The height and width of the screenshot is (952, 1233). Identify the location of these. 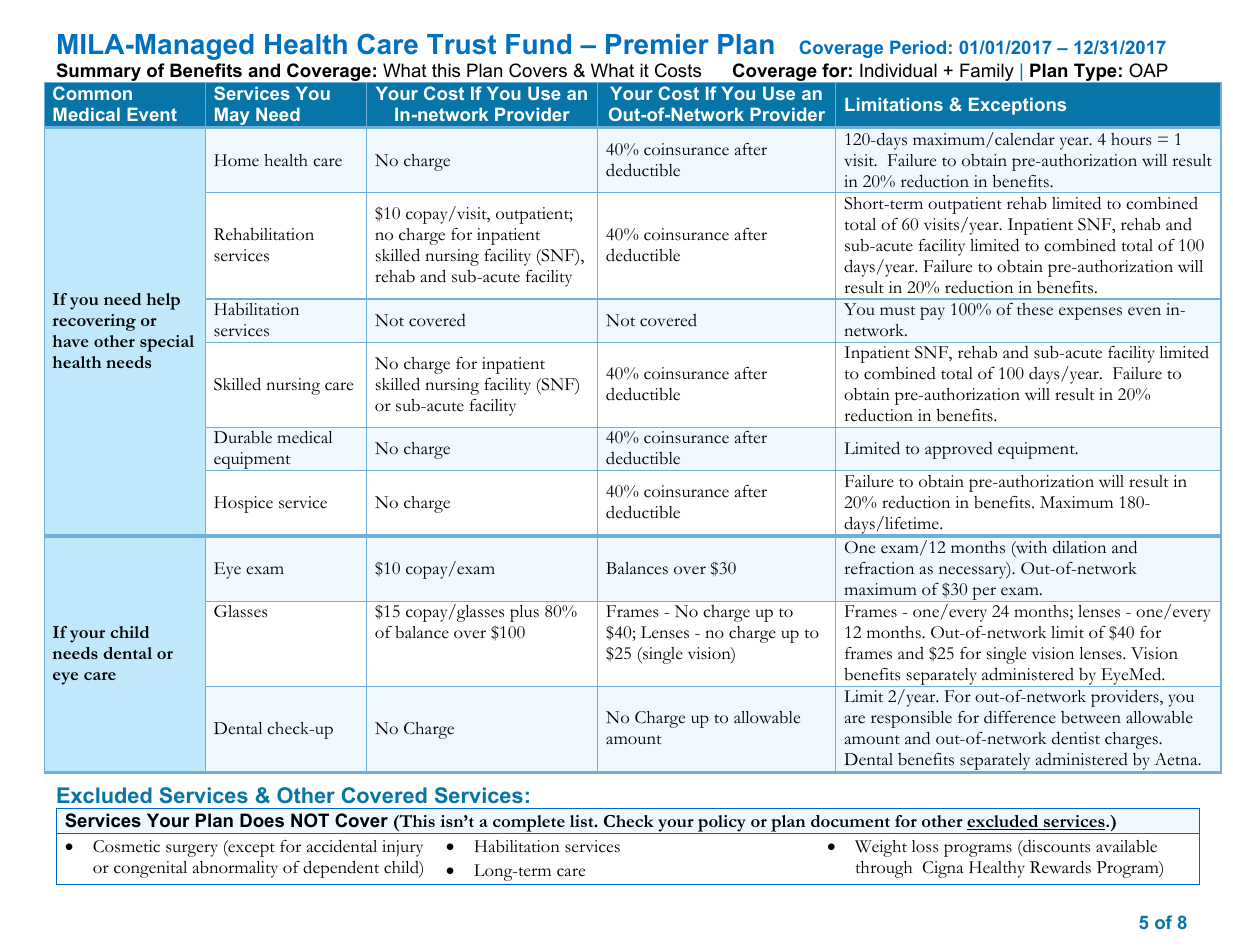
(1035, 309).
